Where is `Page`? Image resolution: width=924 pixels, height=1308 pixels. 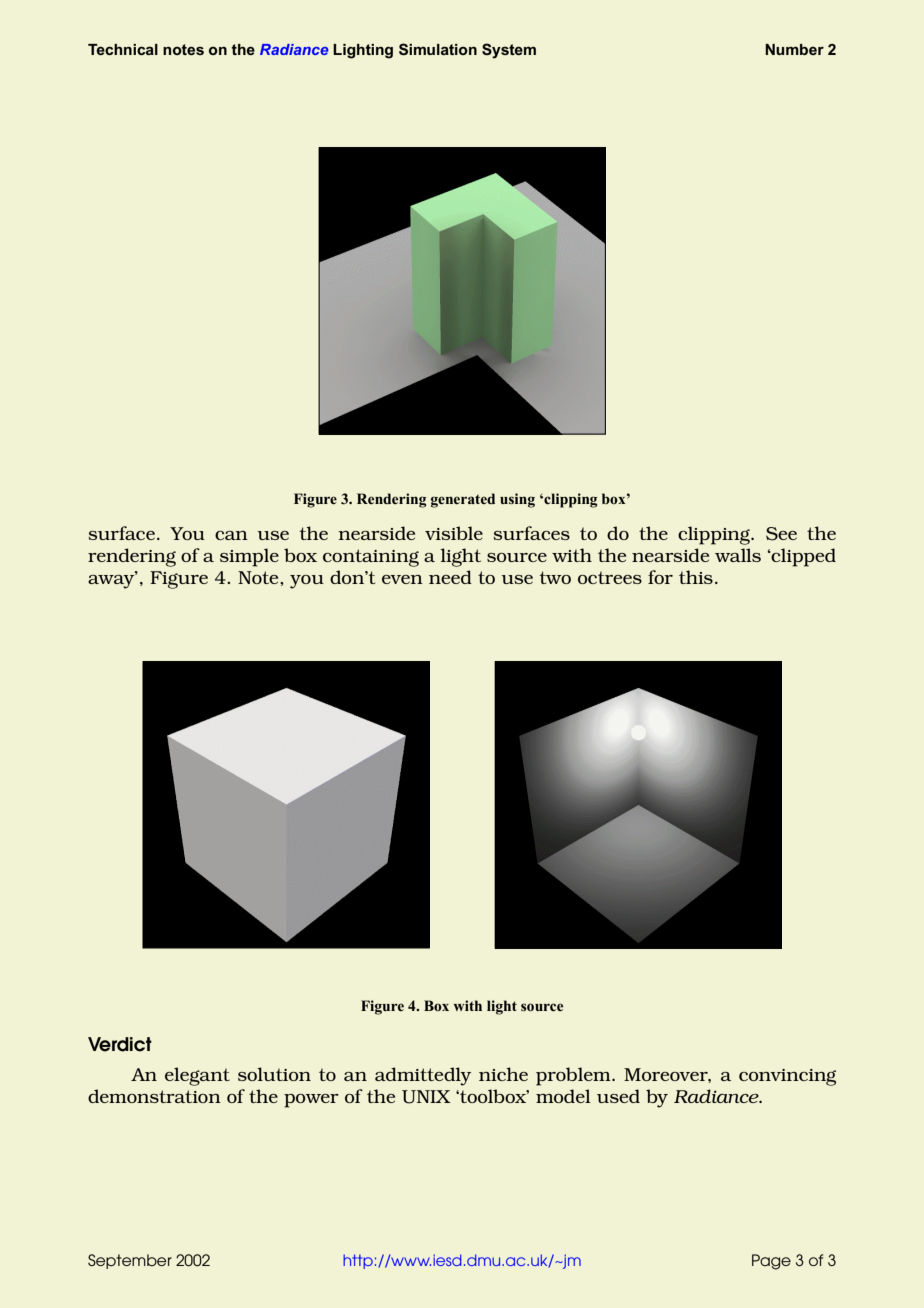
Page is located at coordinates (771, 1262).
